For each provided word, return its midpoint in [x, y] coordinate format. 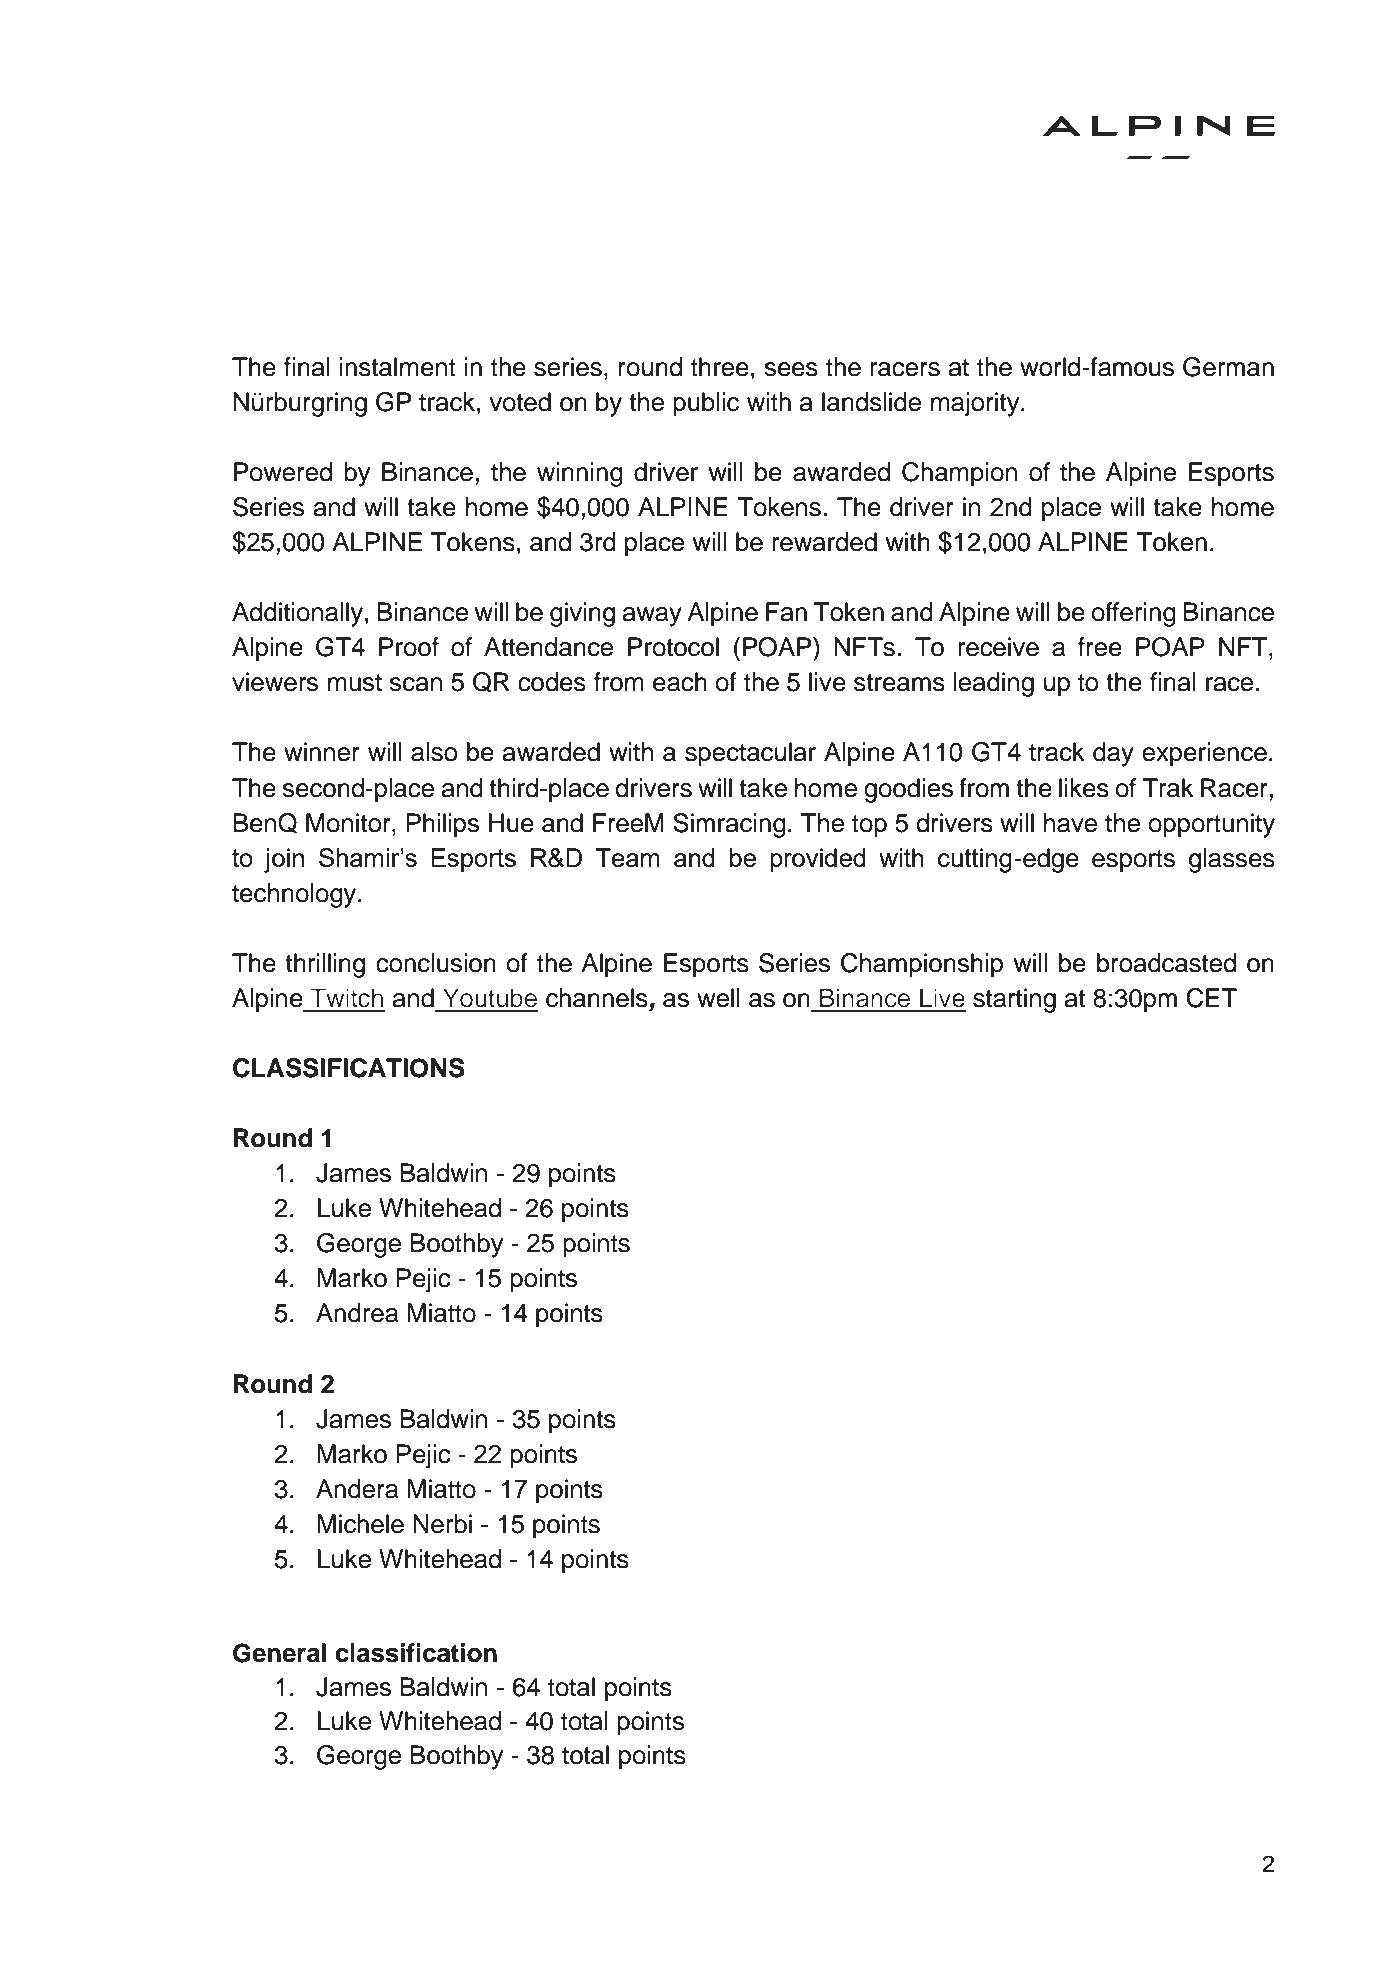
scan [415, 684]
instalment [398, 367]
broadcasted [1166, 963]
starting [1014, 1000]
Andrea [357, 1313]
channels [598, 999]
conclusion [436, 963]
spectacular [750, 754]
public [706, 404]
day [1113, 754]
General [279, 1653]
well [718, 998]
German [1228, 367]
